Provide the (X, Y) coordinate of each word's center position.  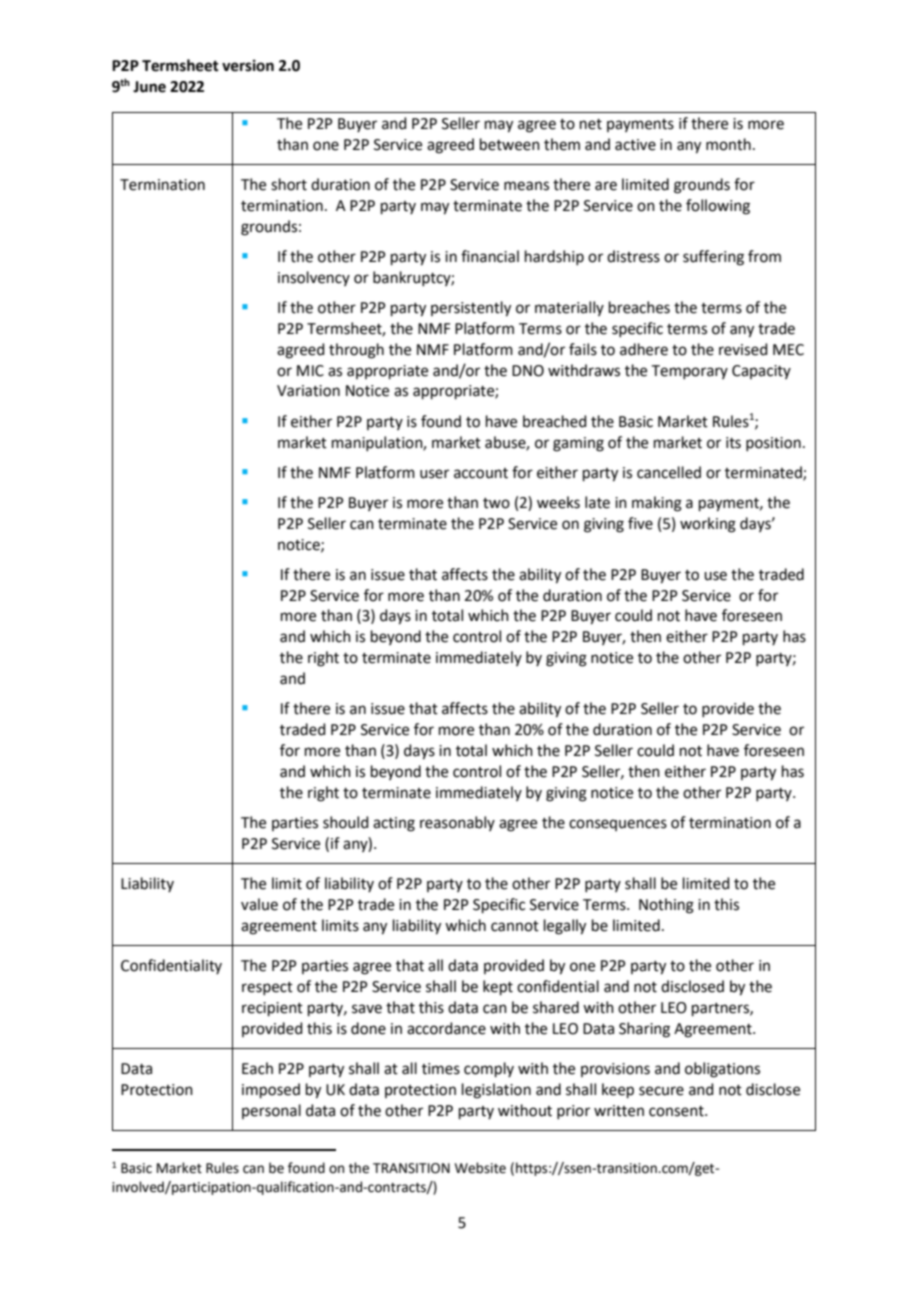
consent (677, 1111)
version (248, 65)
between (510, 144)
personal (271, 1111)
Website (480, 1168)
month (728, 144)
